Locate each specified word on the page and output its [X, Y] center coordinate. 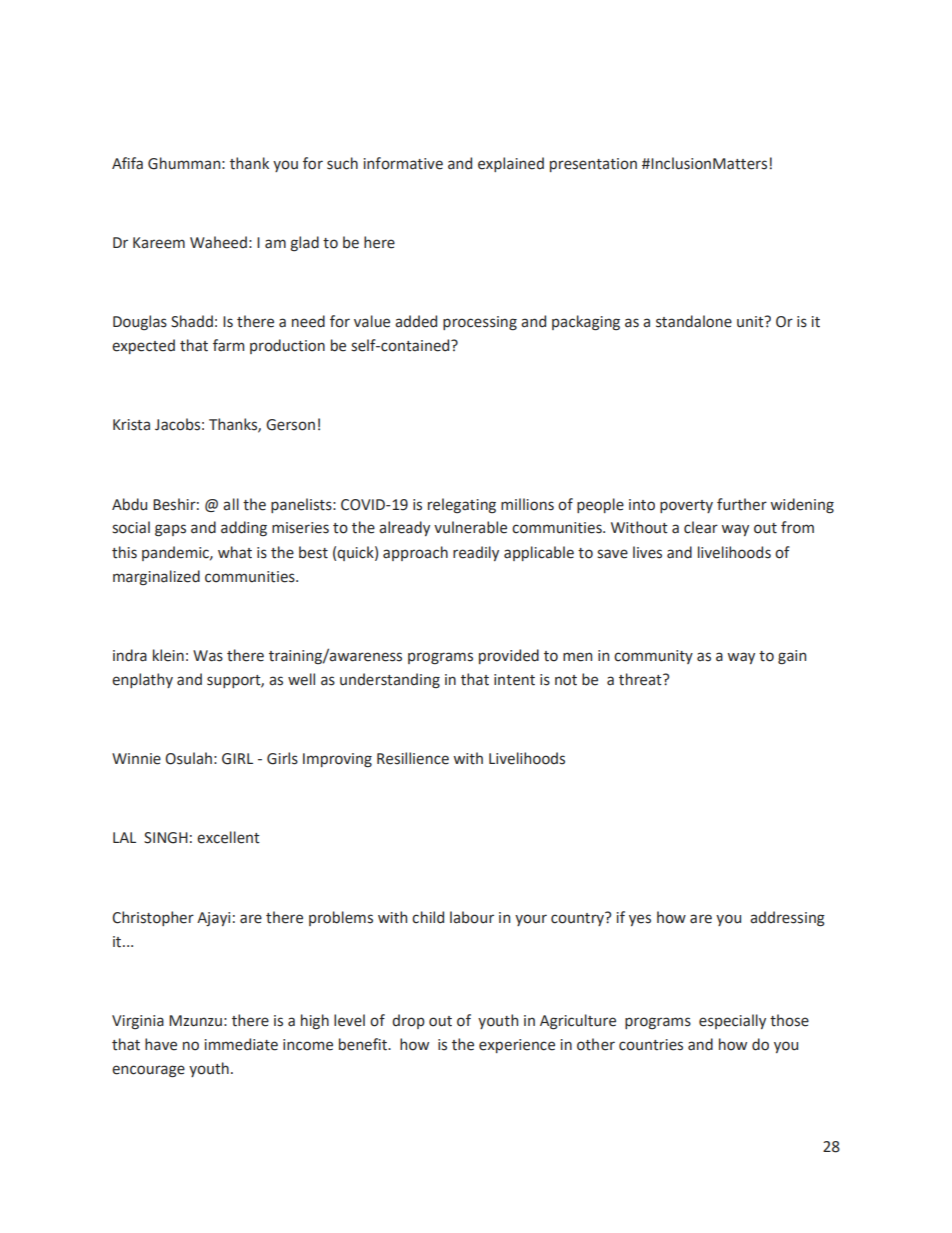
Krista [131, 425]
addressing [787, 919]
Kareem [159, 243]
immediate [241, 1044]
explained [511, 164]
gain [792, 657]
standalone [694, 321]
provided [509, 656]
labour [472, 917]
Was [208, 656]
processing [480, 323]
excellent [228, 837]
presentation [593, 165]
